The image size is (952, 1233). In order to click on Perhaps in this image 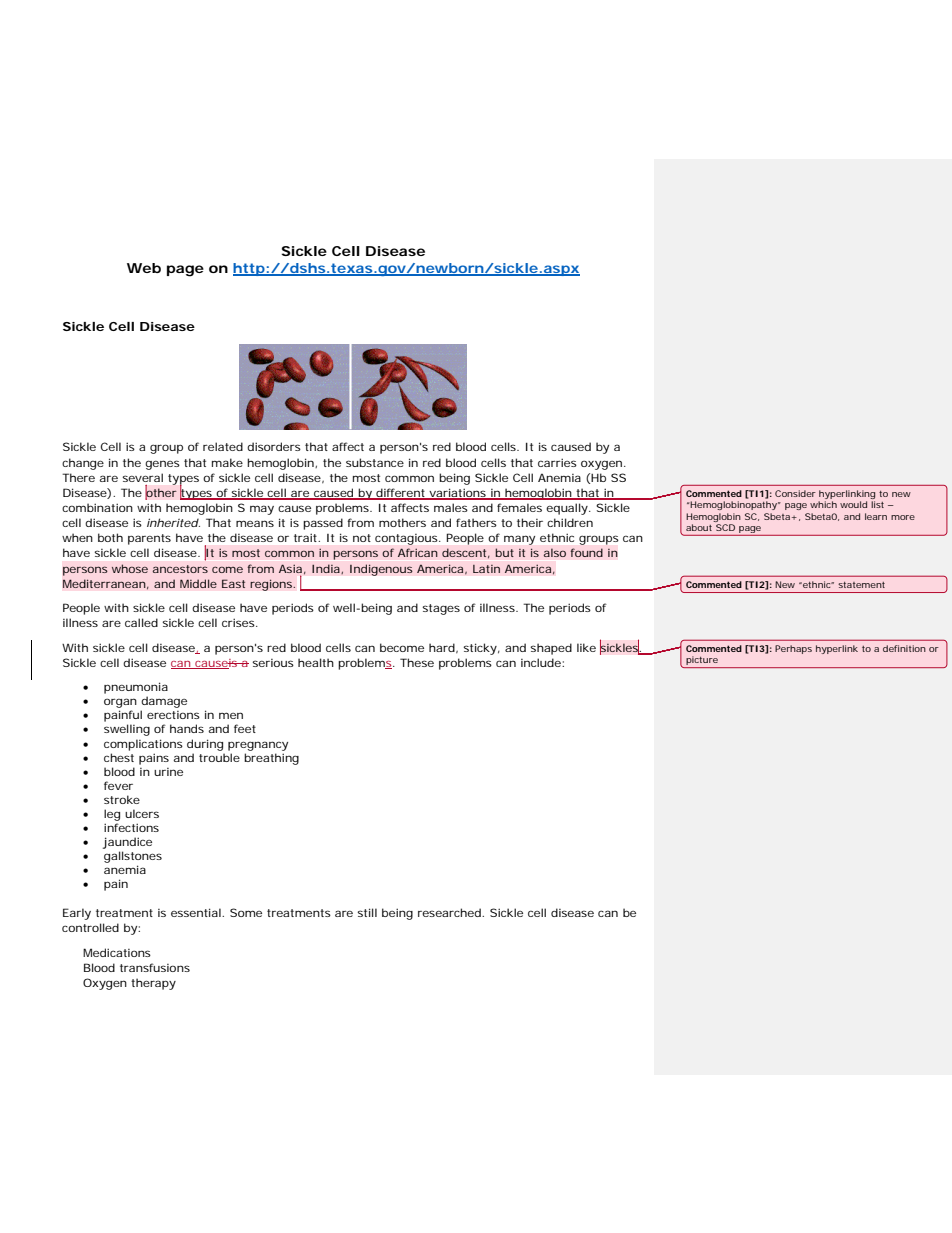, I will do `click(793, 649)`.
